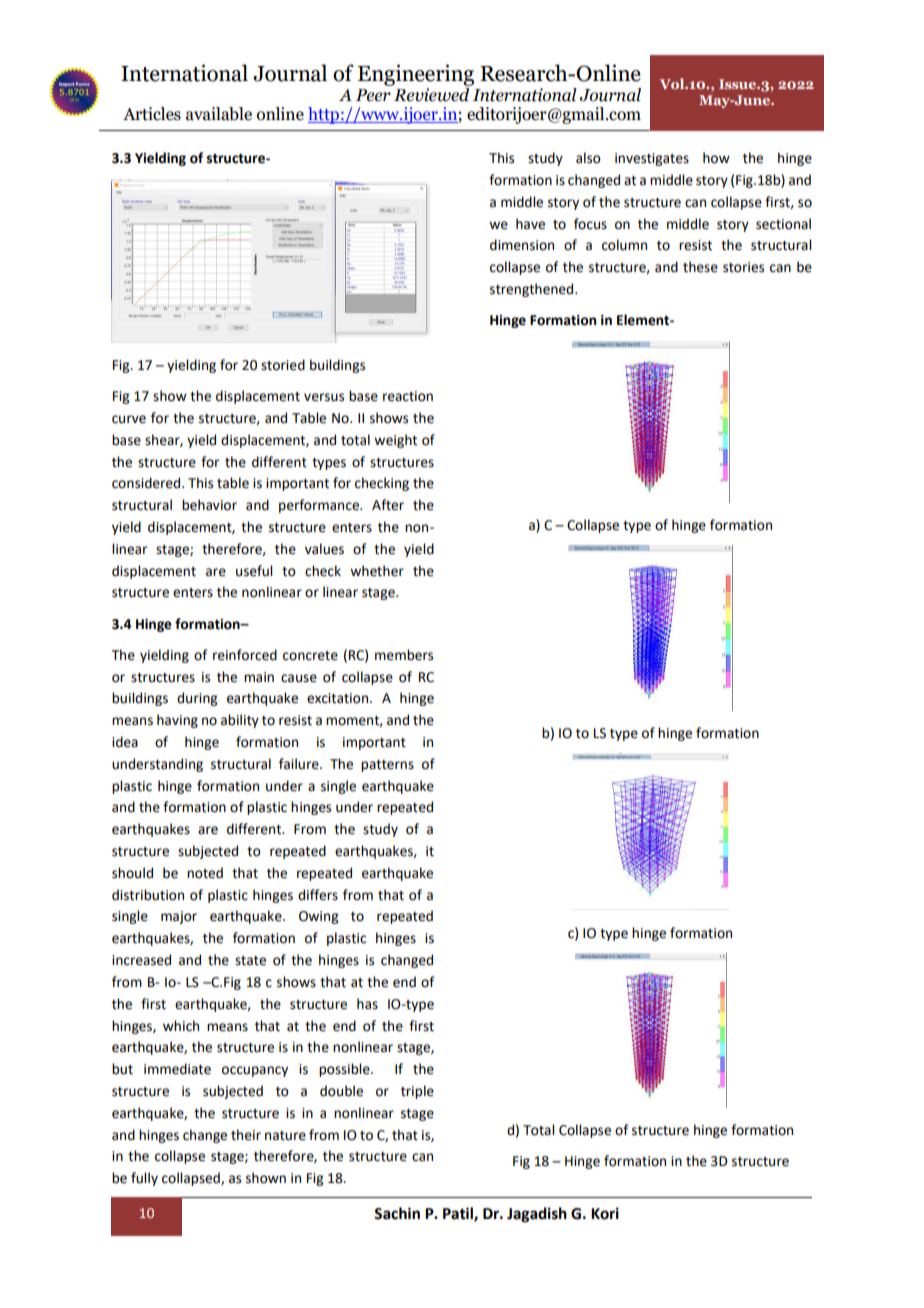 The width and height of the document is (924, 1308). Describe the element at coordinates (387, 766) in the document. I see `patterns` at that location.
